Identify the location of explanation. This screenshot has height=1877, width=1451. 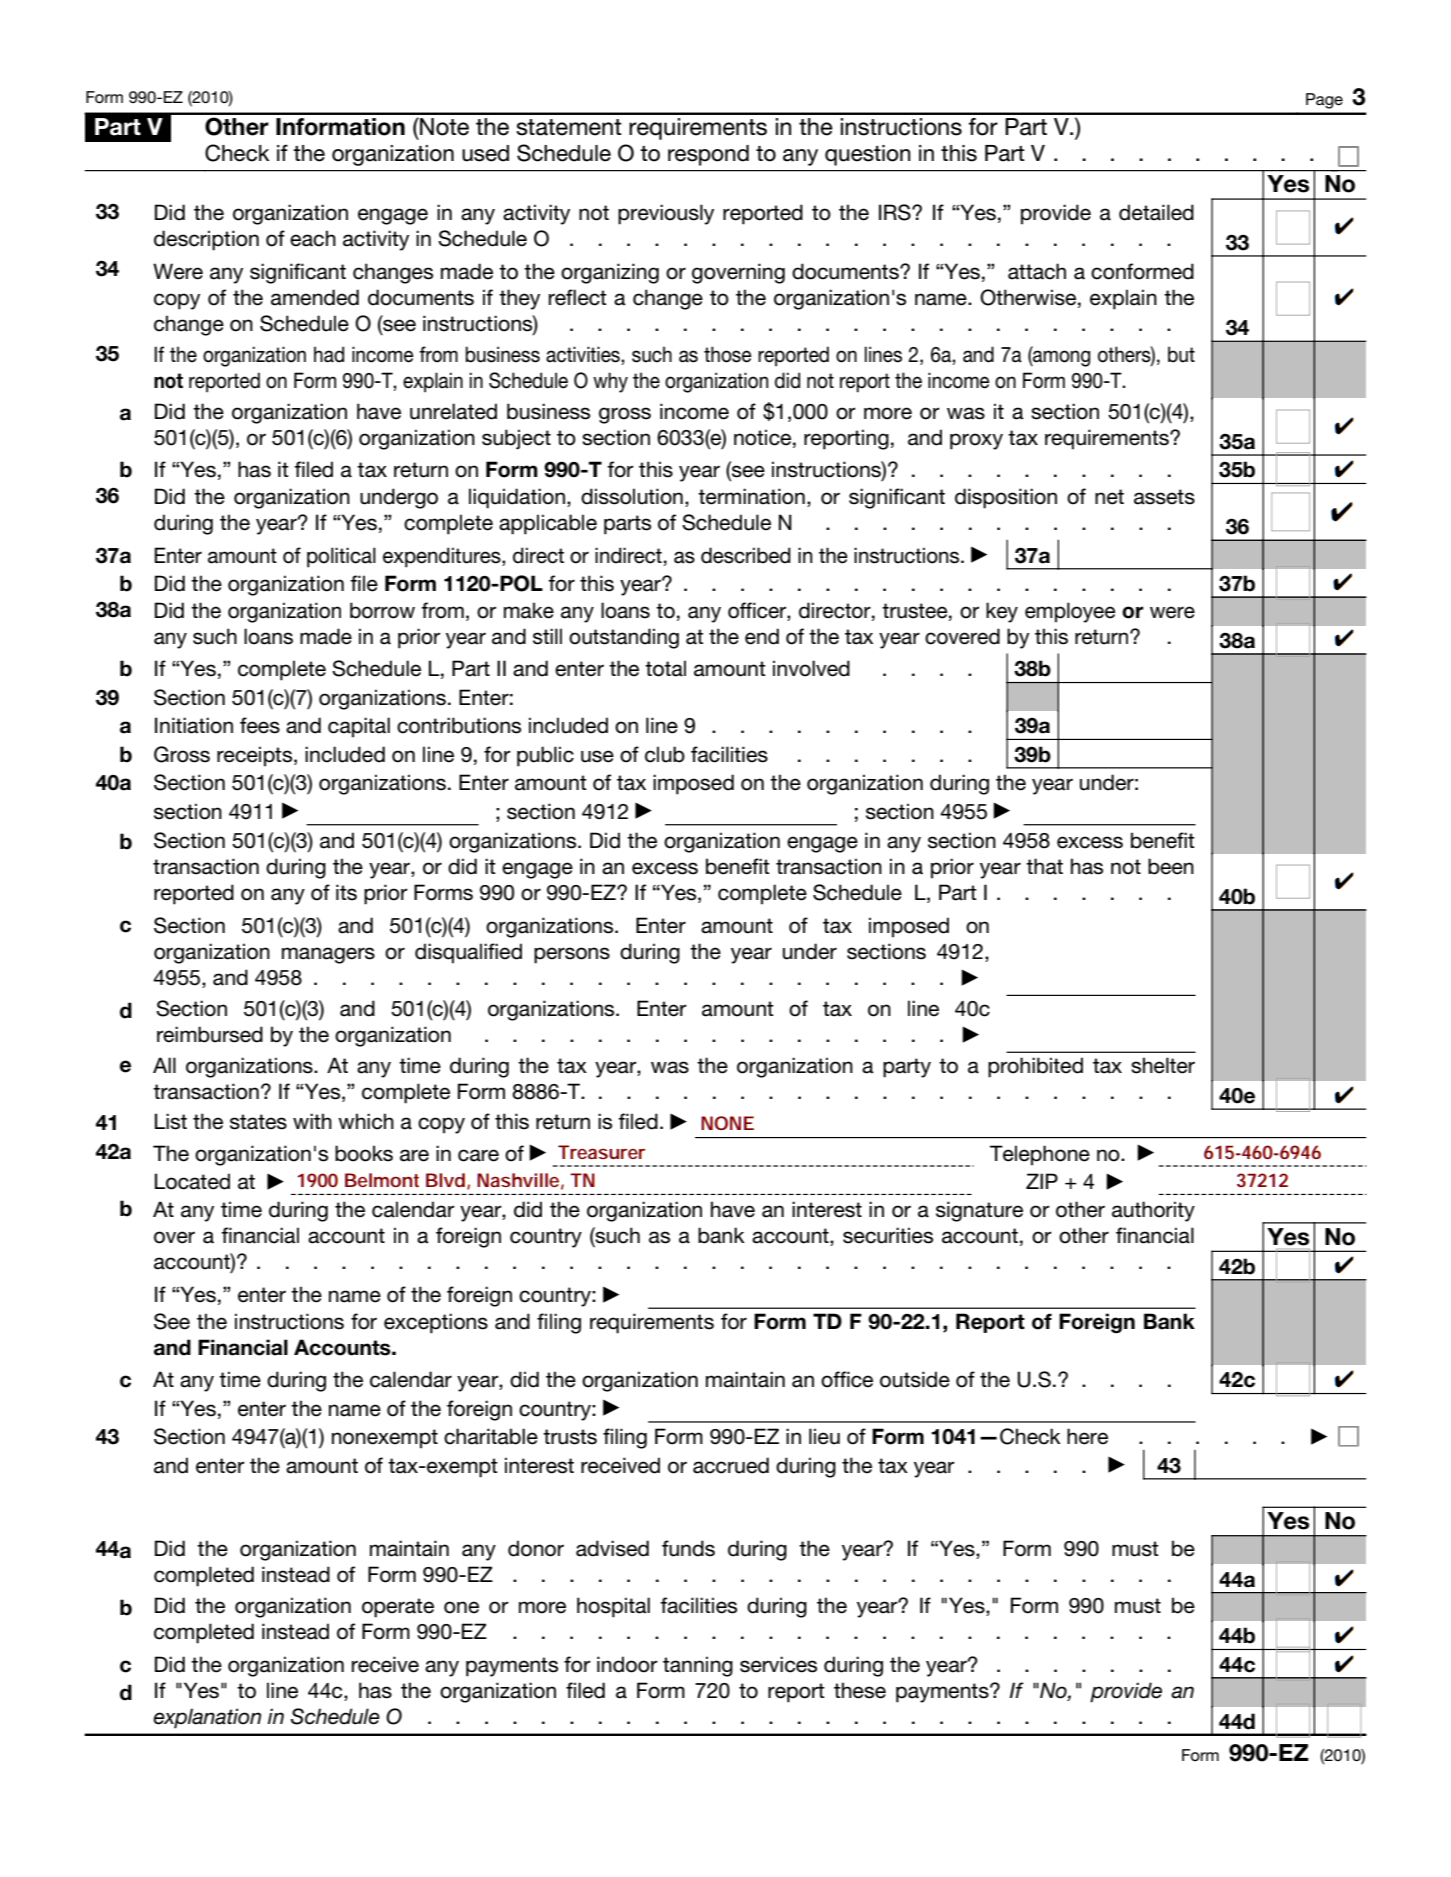
(207, 1718).
